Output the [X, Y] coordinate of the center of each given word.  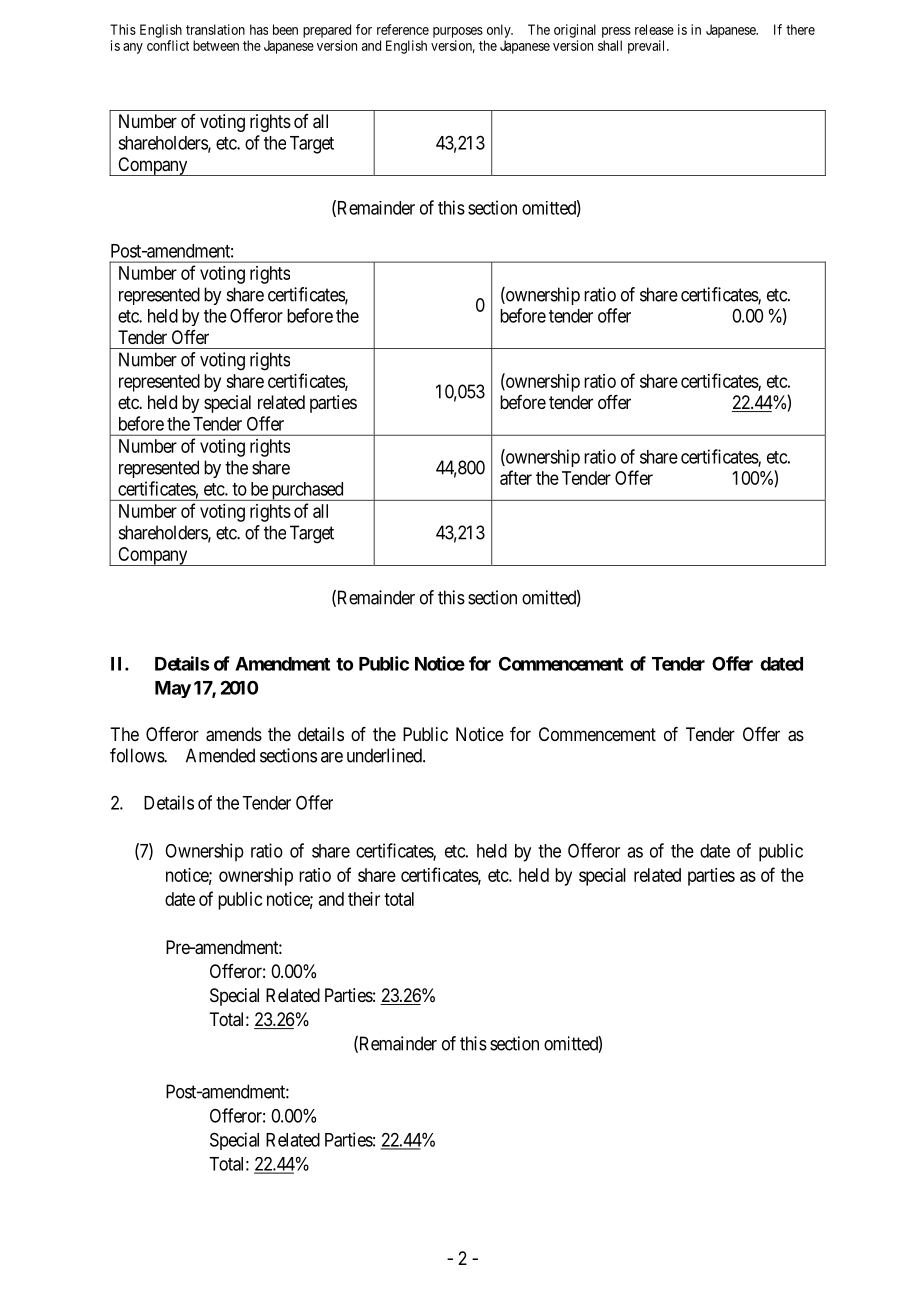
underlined [385, 755]
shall [610, 45]
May [173, 689]
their [364, 899]
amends [234, 734]
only [500, 31]
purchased [307, 491]
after [516, 477]
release [654, 29]
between [216, 45]
